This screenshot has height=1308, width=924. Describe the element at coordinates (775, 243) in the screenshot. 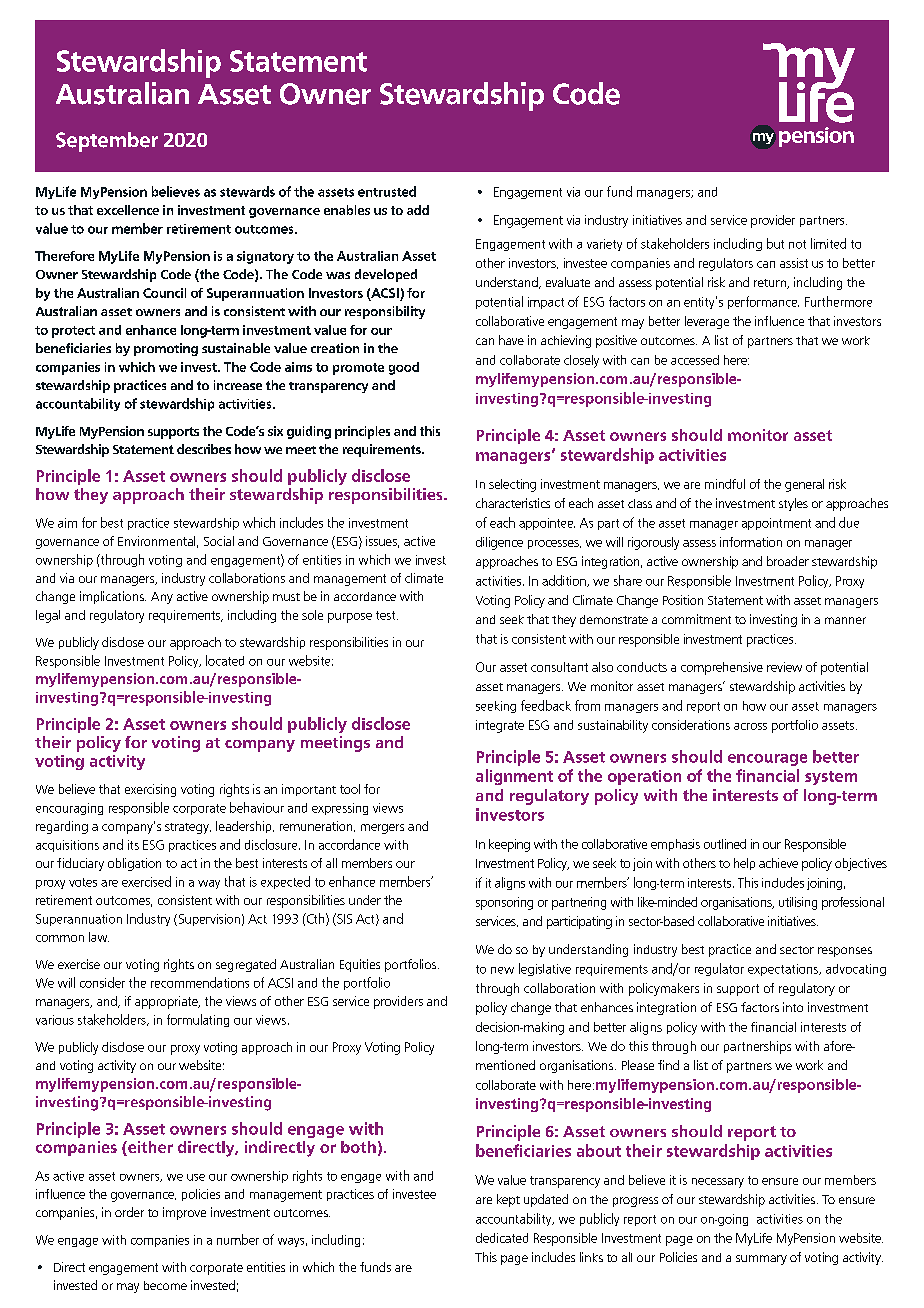

I see `but` at that location.
